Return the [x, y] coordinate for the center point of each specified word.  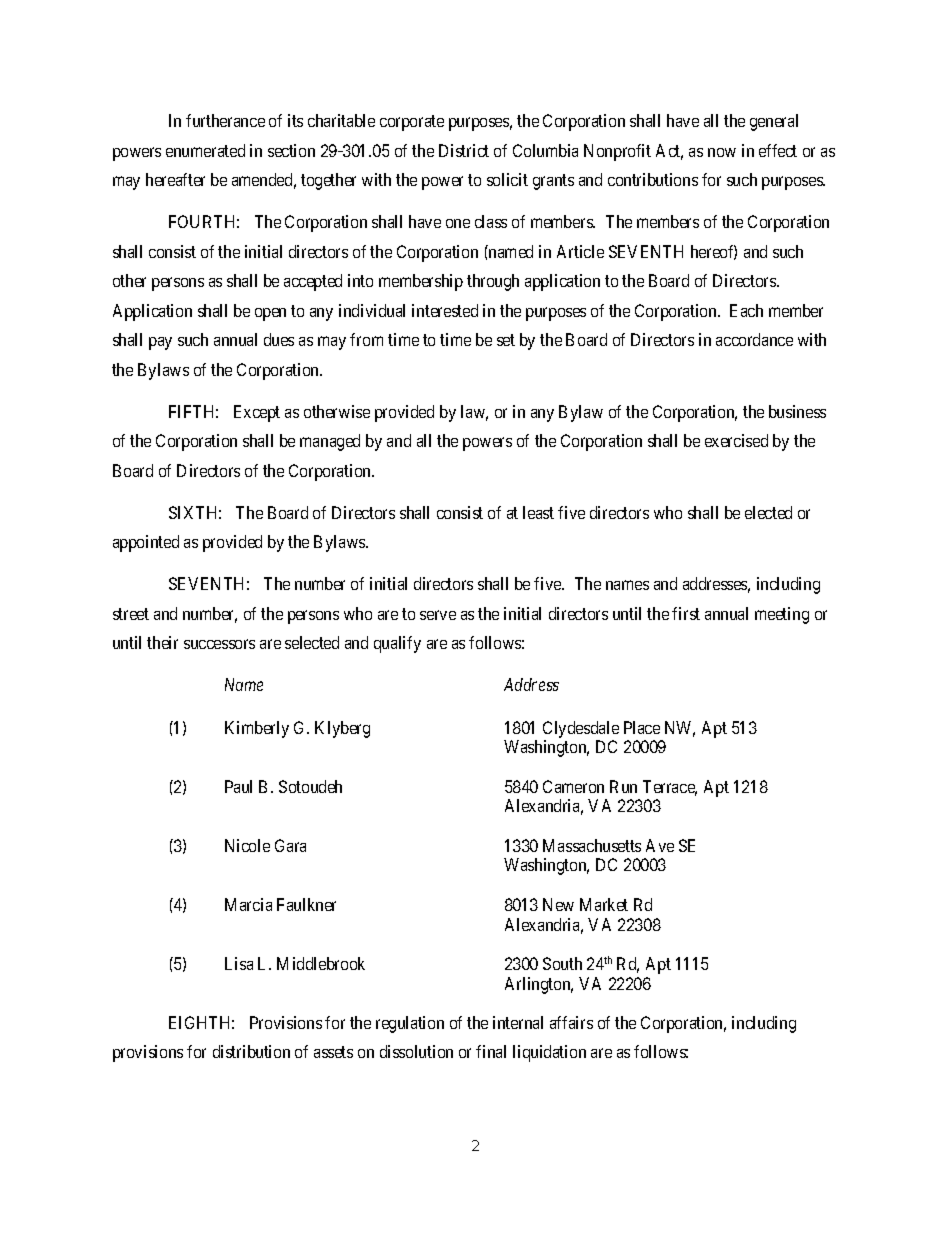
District [464, 150]
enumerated [205, 150]
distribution [251, 1051]
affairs [571, 1022]
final [491, 1051]
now [722, 152]
